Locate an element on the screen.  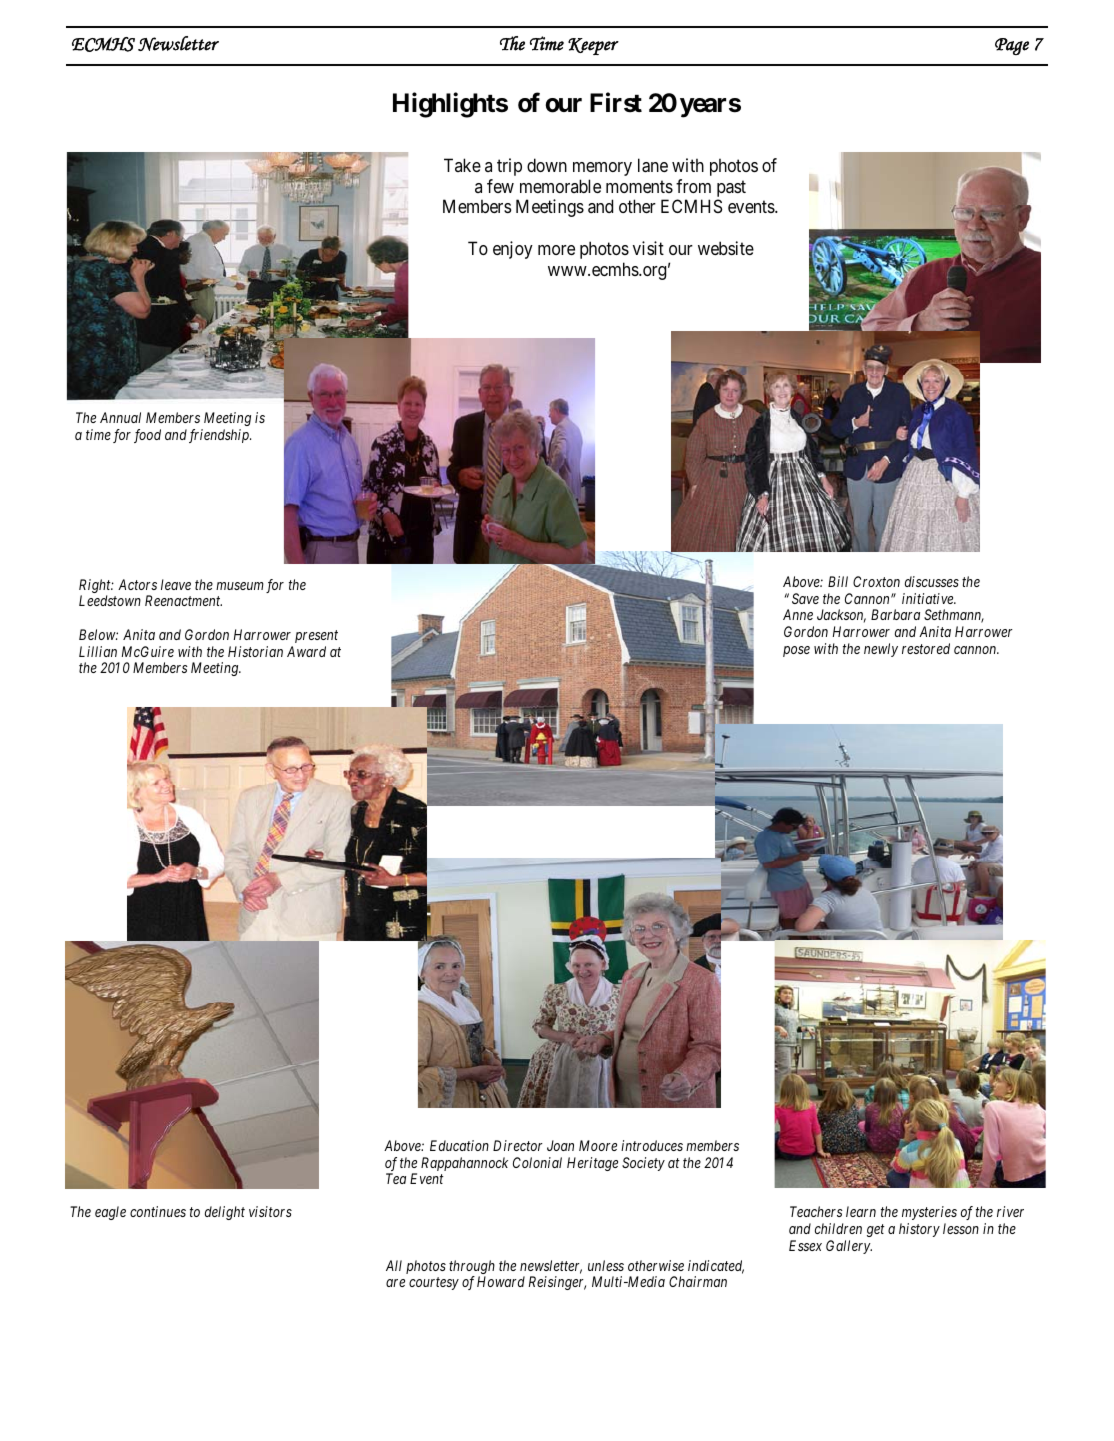
present is located at coordinates (316, 636).
